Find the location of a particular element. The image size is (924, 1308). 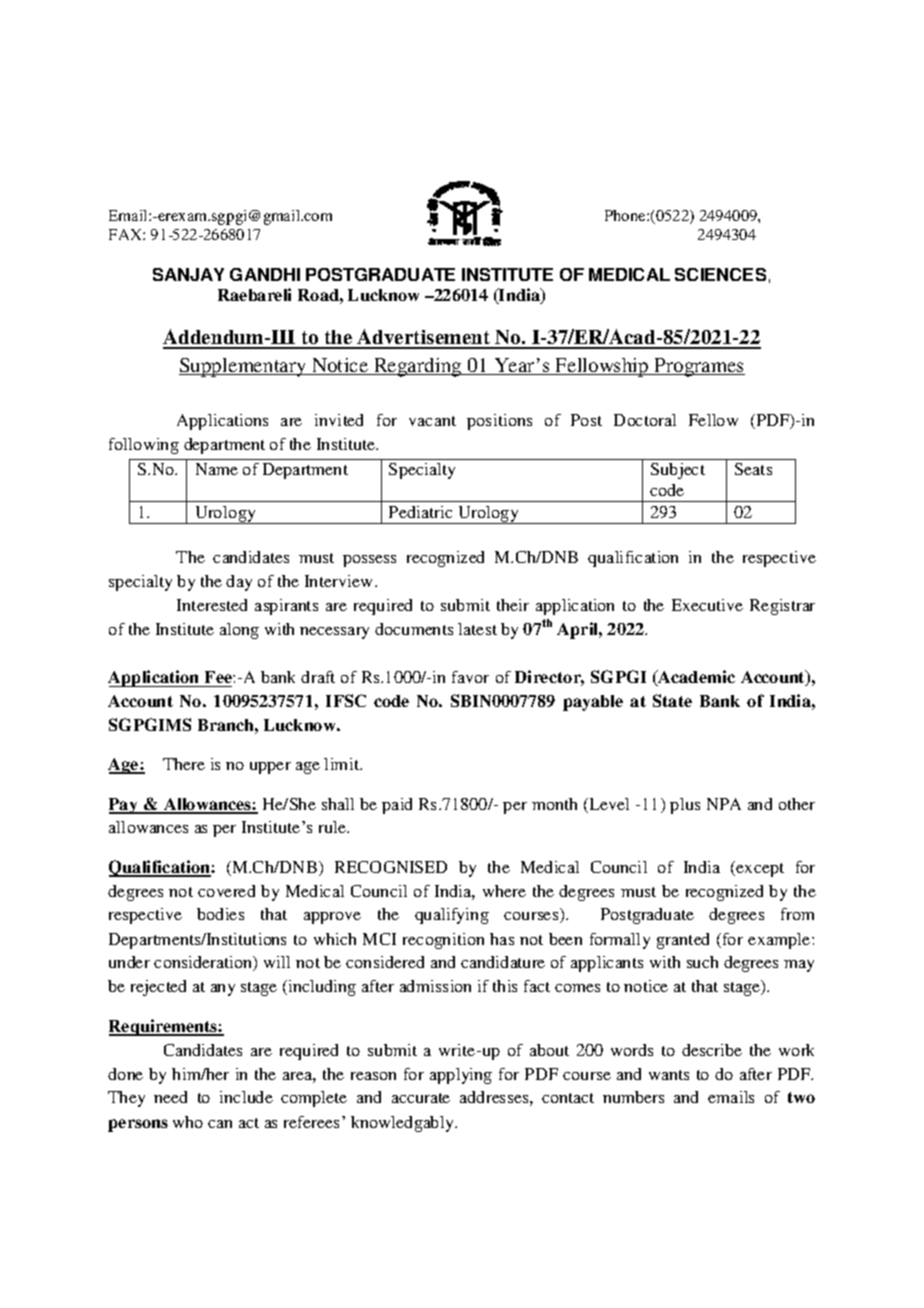

applying is located at coordinates (461, 1076).
